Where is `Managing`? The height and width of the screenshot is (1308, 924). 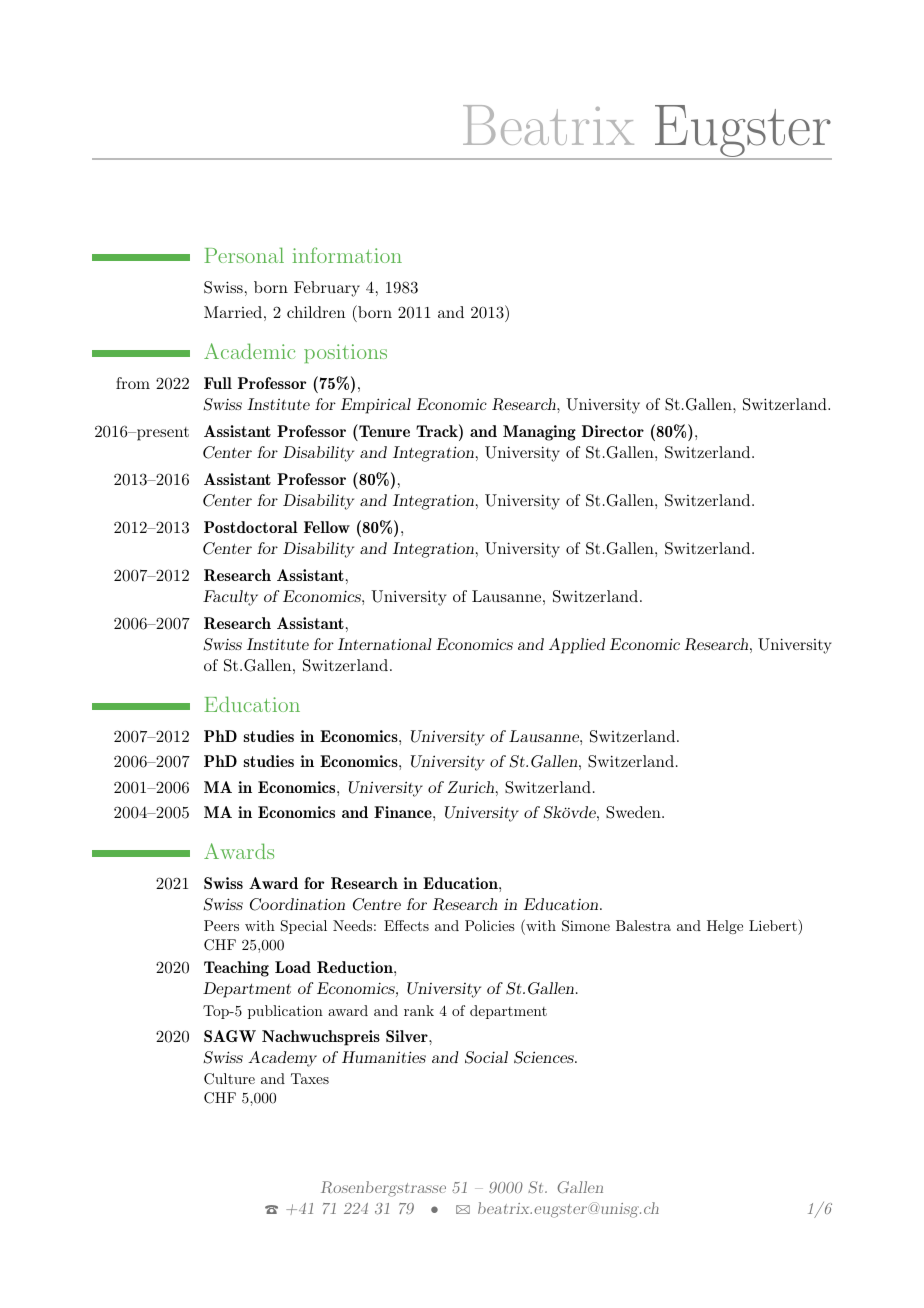 Managing is located at coordinates (539, 433).
